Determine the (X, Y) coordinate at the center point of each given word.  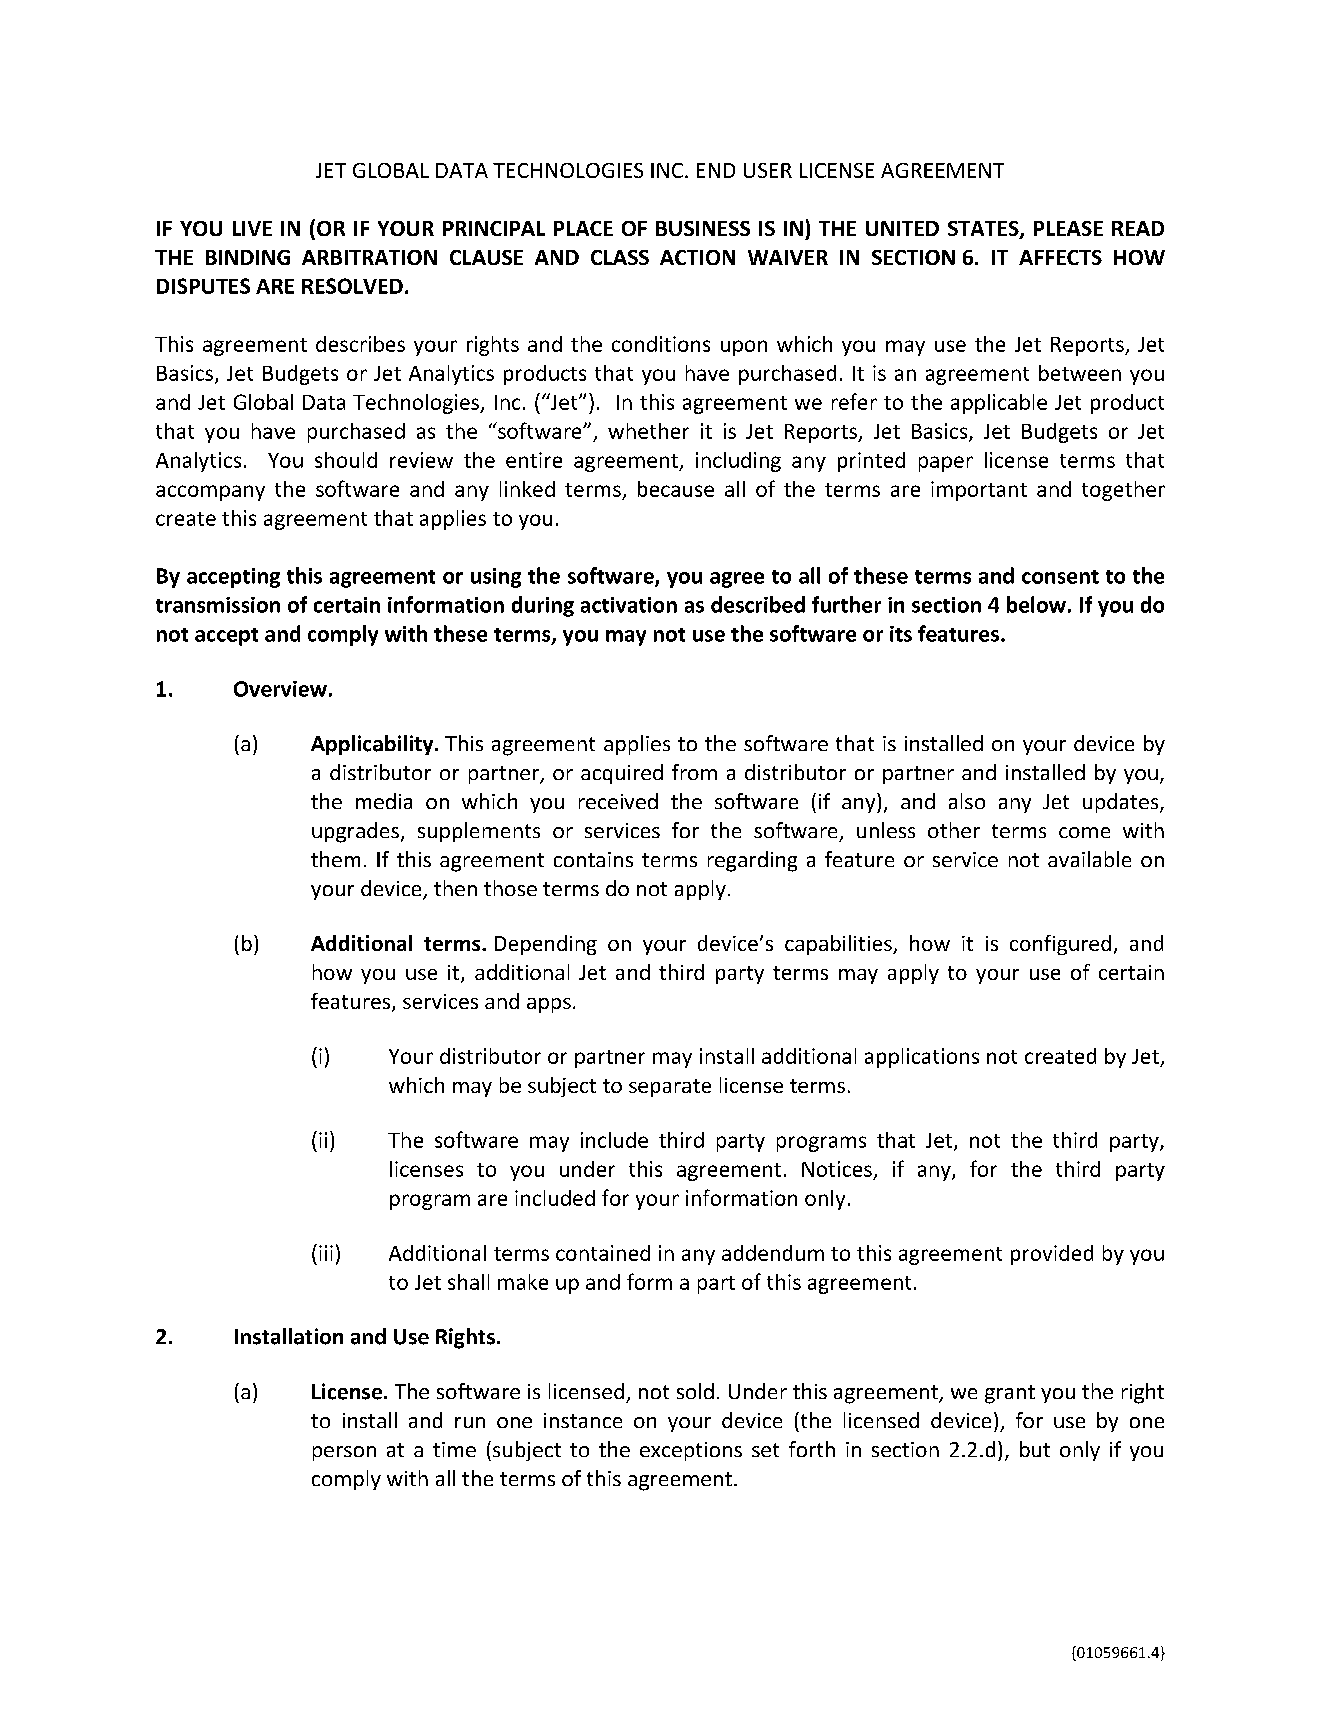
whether (648, 431)
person (344, 1453)
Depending (546, 945)
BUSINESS (703, 228)
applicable (999, 404)
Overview (280, 689)
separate (670, 1088)
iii (326, 1253)
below (1036, 604)
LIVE (252, 228)
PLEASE (1068, 228)
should (346, 460)
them (335, 859)
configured (1060, 945)
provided (1052, 1255)
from (694, 772)
